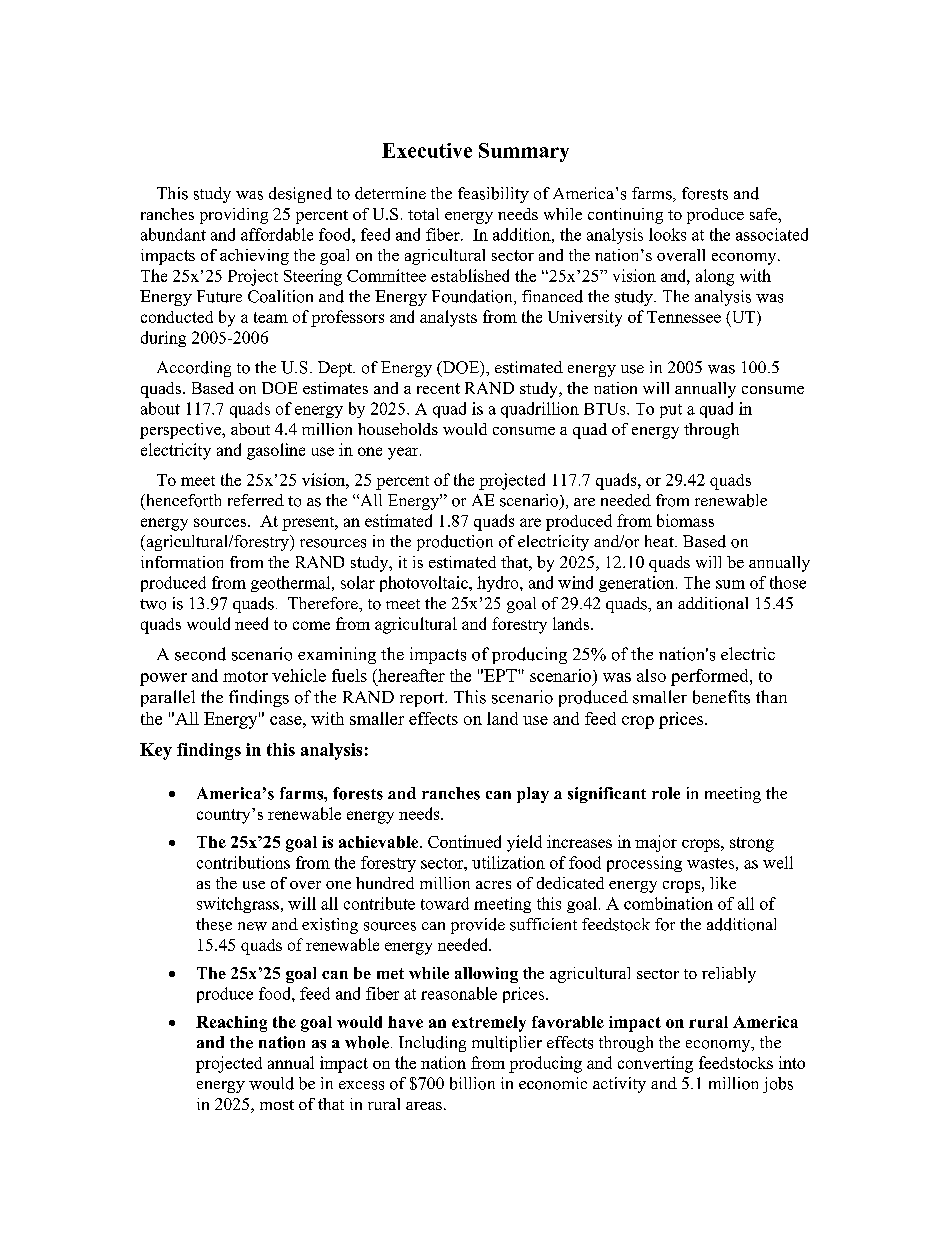 The height and width of the screenshot is (1233, 952). I want to click on providing, so click(234, 216).
